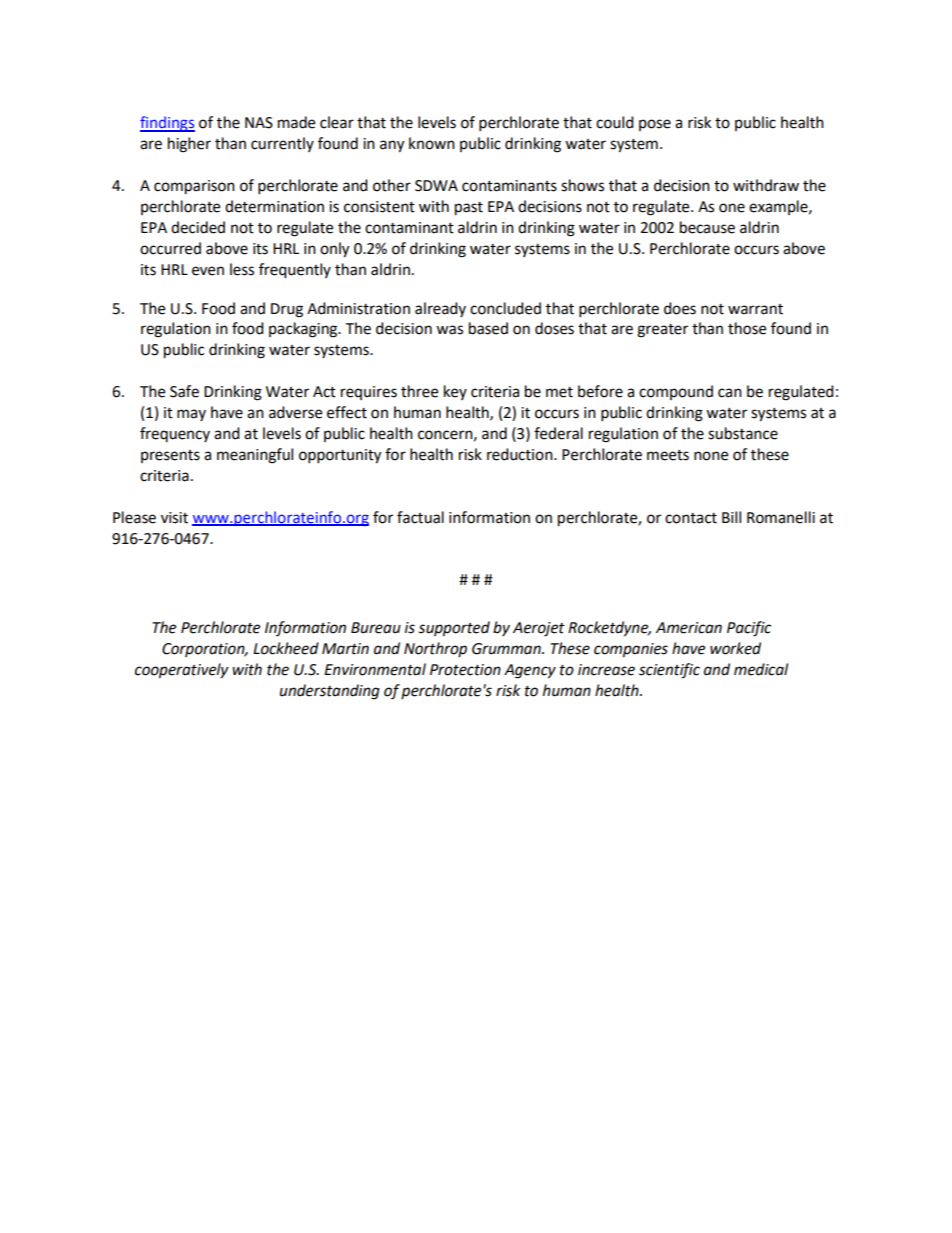 This page has height=1233, width=952. Describe the element at coordinates (676, 392) in the page. I see `compound` at that location.
